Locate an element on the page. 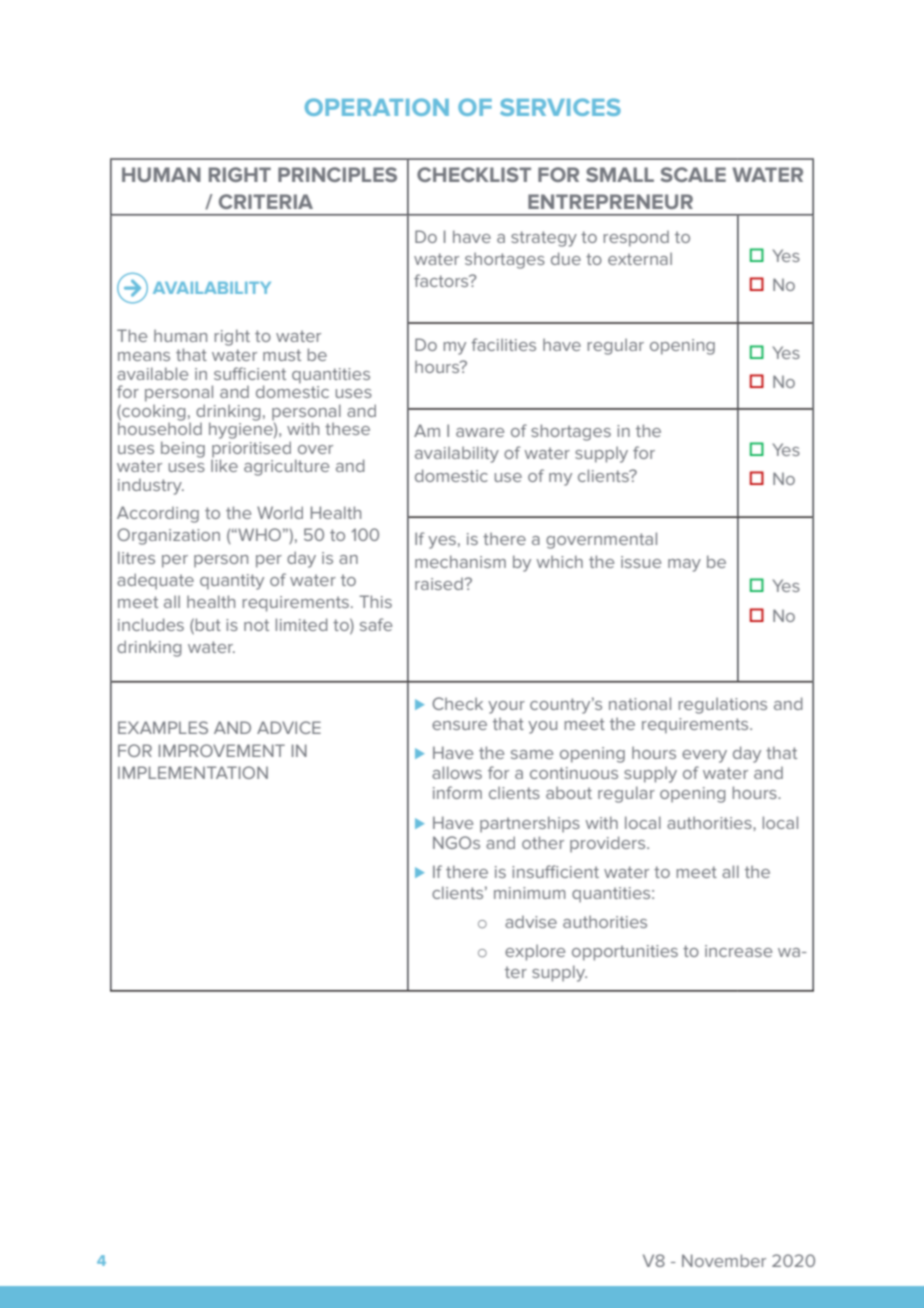 The width and height of the document is (924, 1308). OPERATION is located at coordinates (377, 107).
